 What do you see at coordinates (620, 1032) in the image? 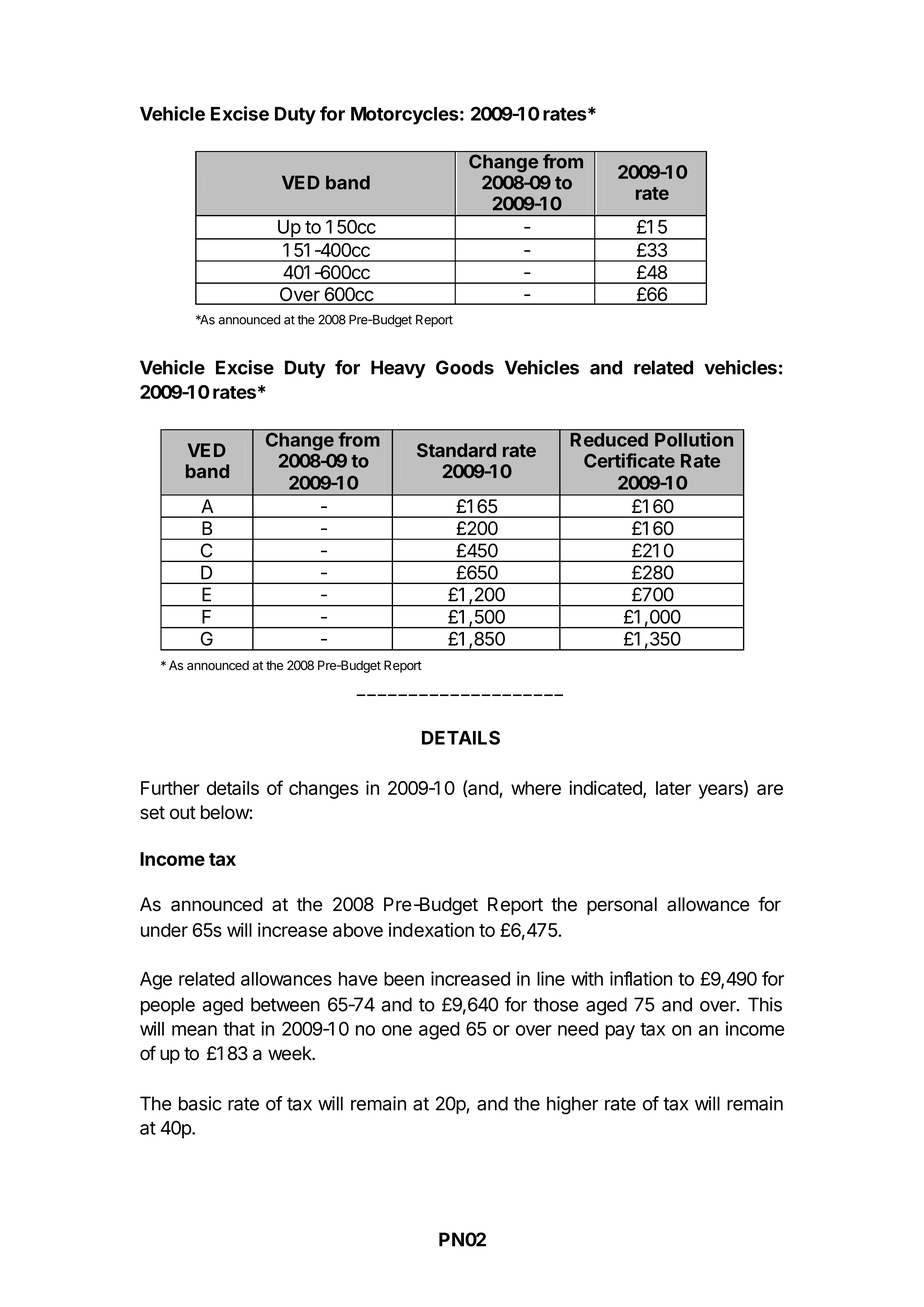
I see `pay` at bounding box center [620, 1032].
